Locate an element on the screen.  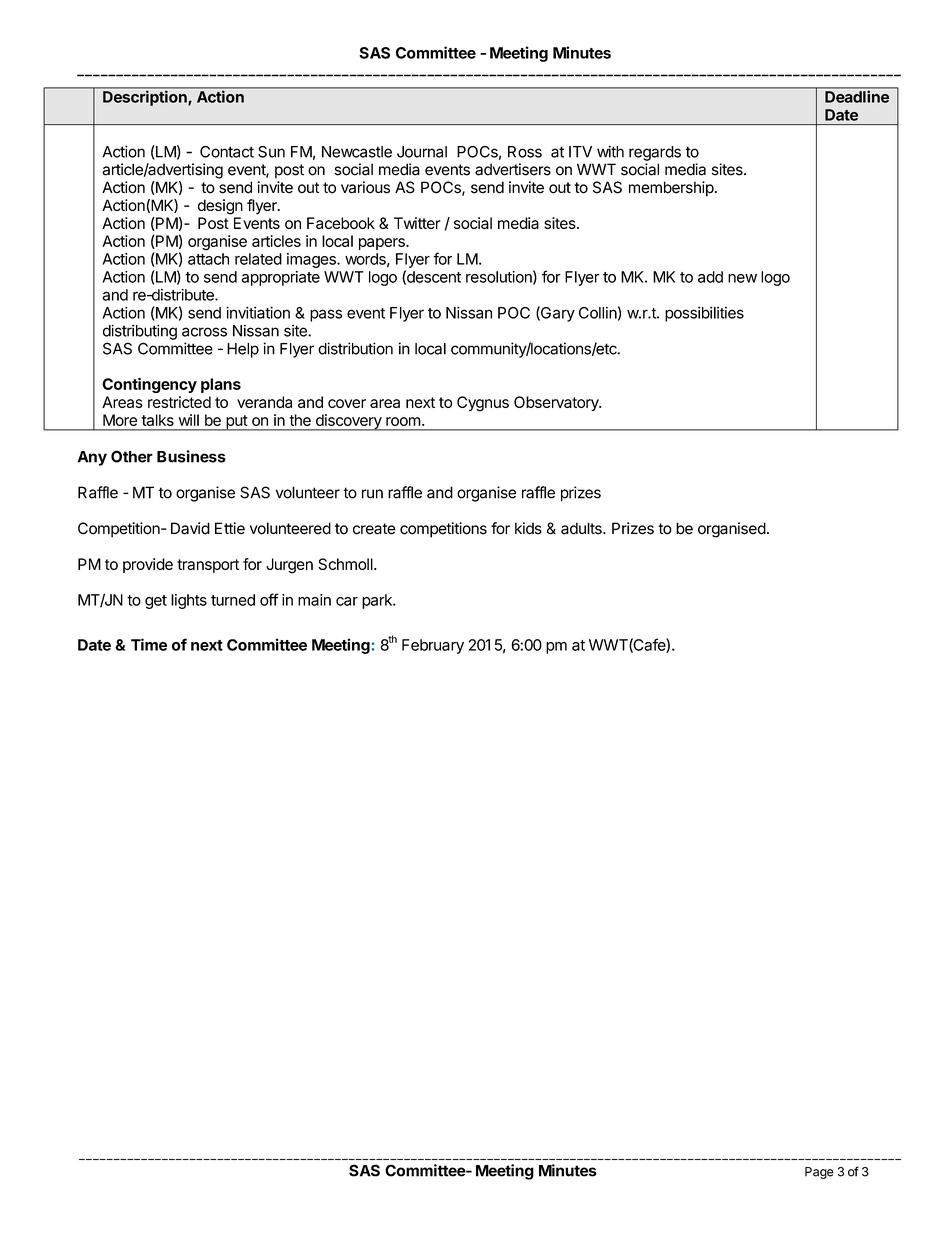
Journal is located at coordinates (422, 152).
